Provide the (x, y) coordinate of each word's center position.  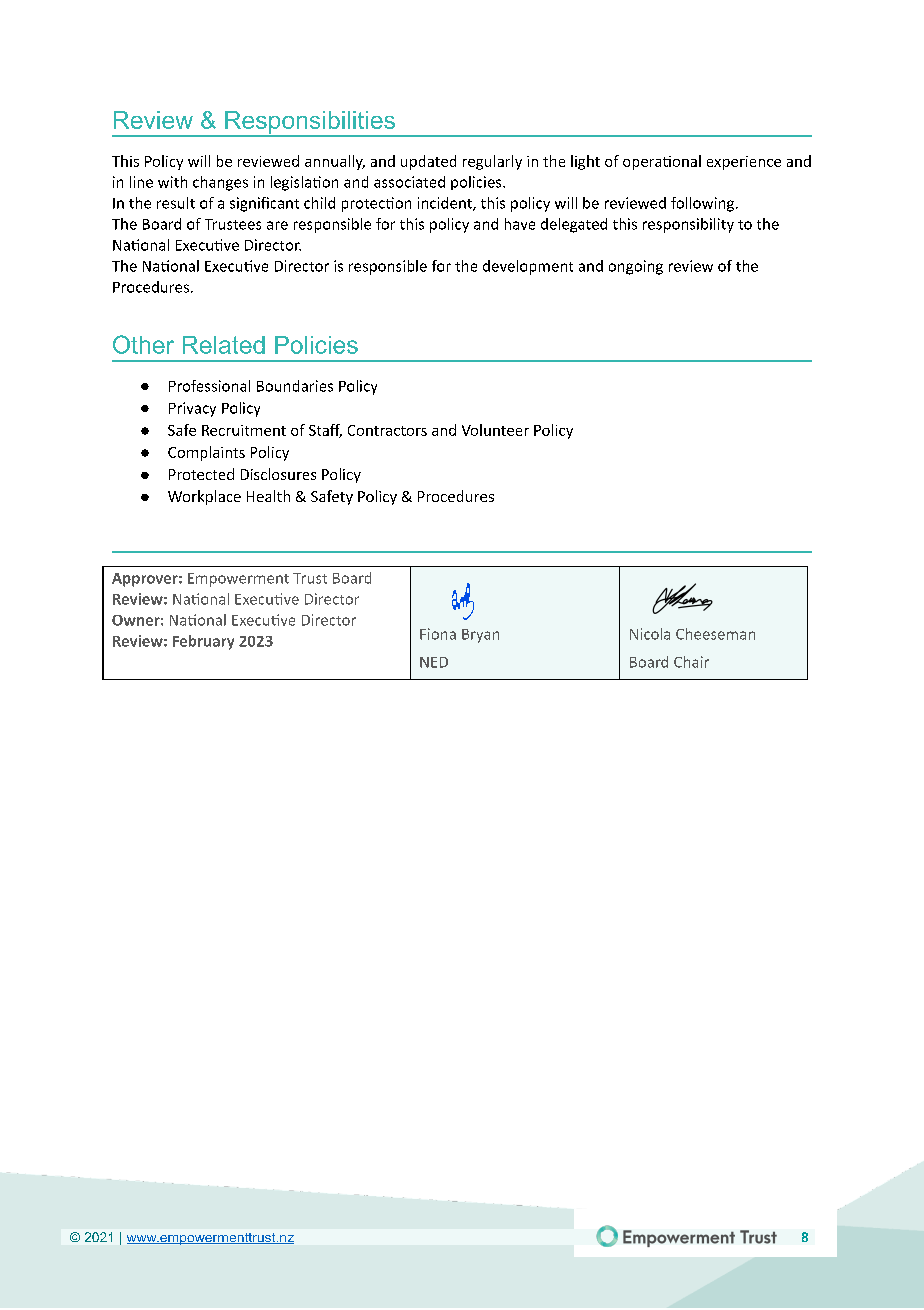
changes (220, 183)
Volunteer (495, 430)
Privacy (192, 409)
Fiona (438, 634)
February (203, 642)
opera (642, 164)
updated (428, 162)
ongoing (636, 267)
